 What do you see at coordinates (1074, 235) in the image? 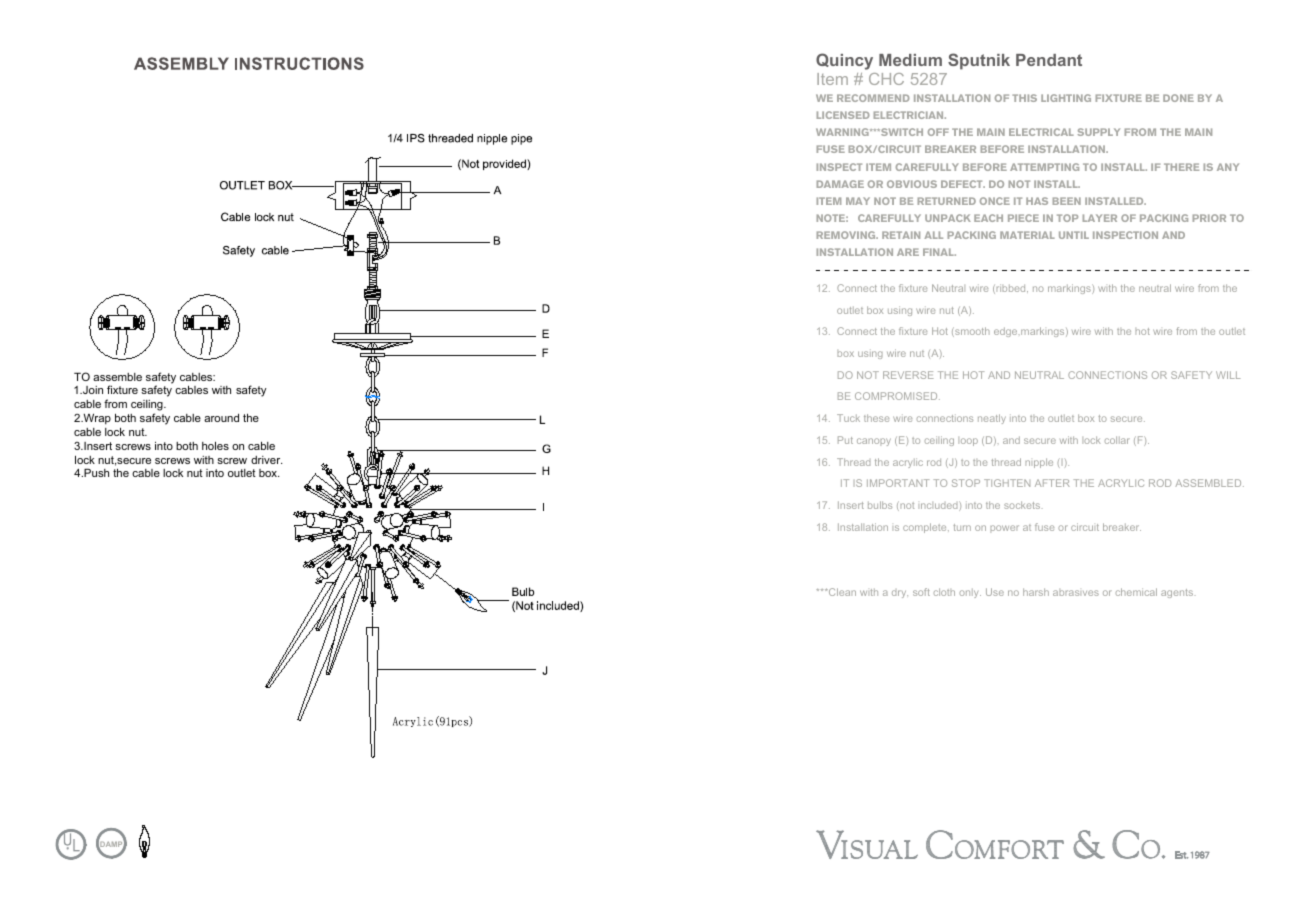
I see `UNTIL` at bounding box center [1074, 235].
